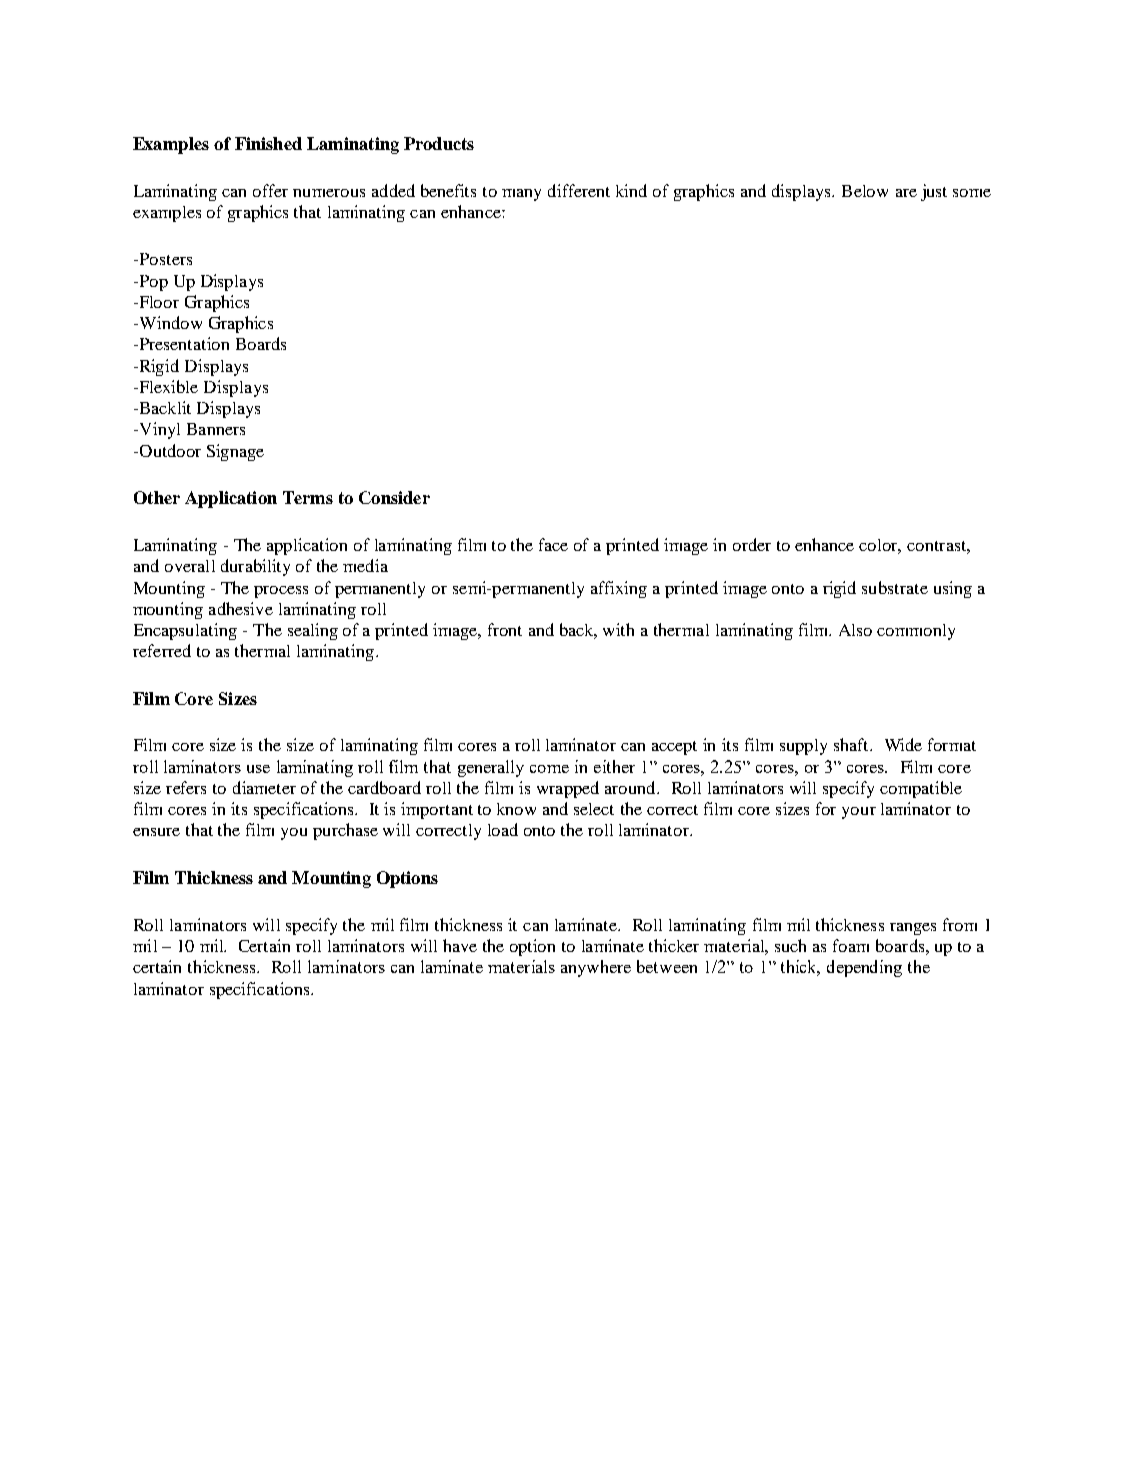 The width and height of the screenshot is (1131, 1464). Describe the element at coordinates (460, 945) in the screenshot. I see `have` at that location.
